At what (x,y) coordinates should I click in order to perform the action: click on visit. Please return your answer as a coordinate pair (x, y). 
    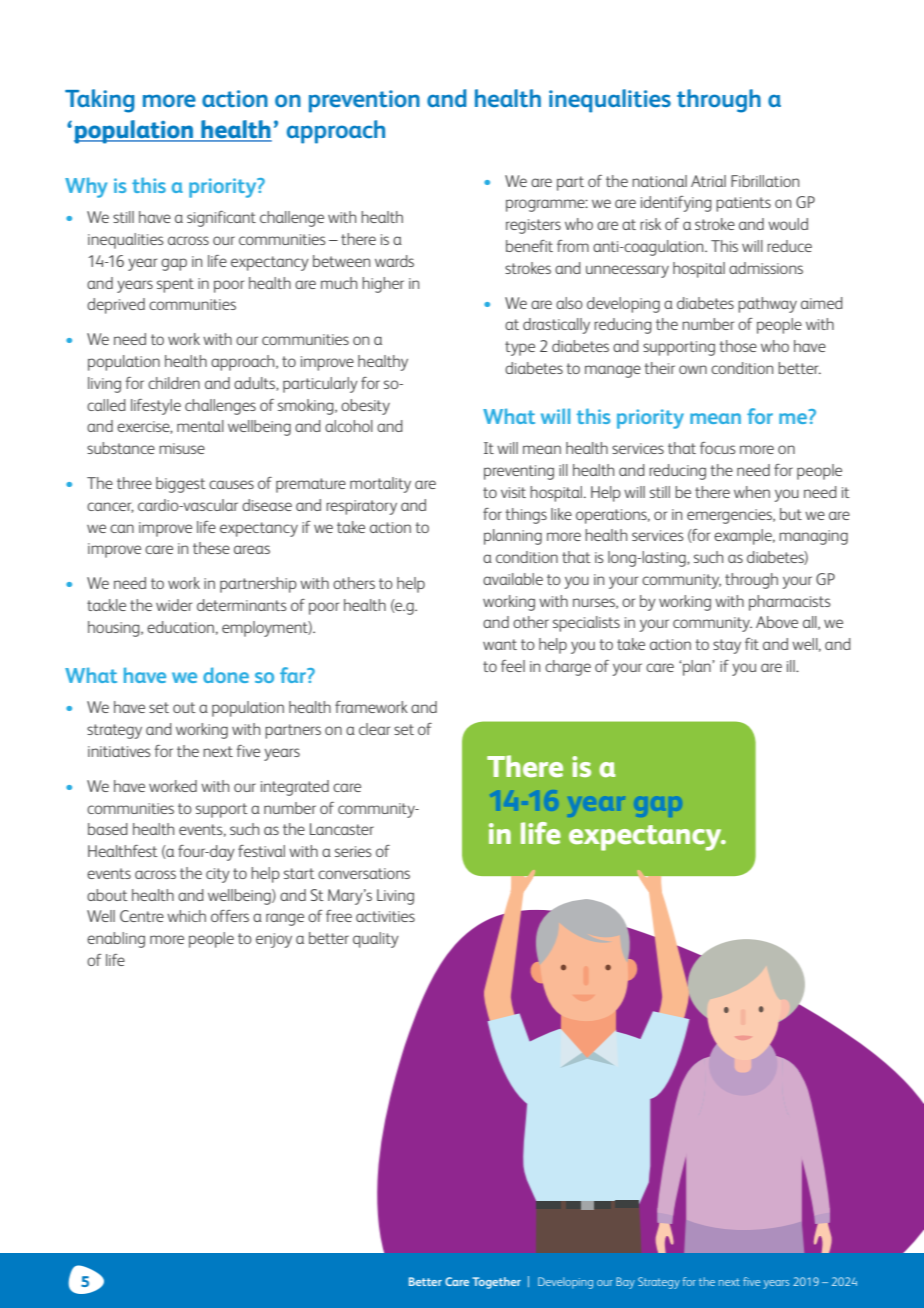
    Looking at the image, I should click on (513, 492).
